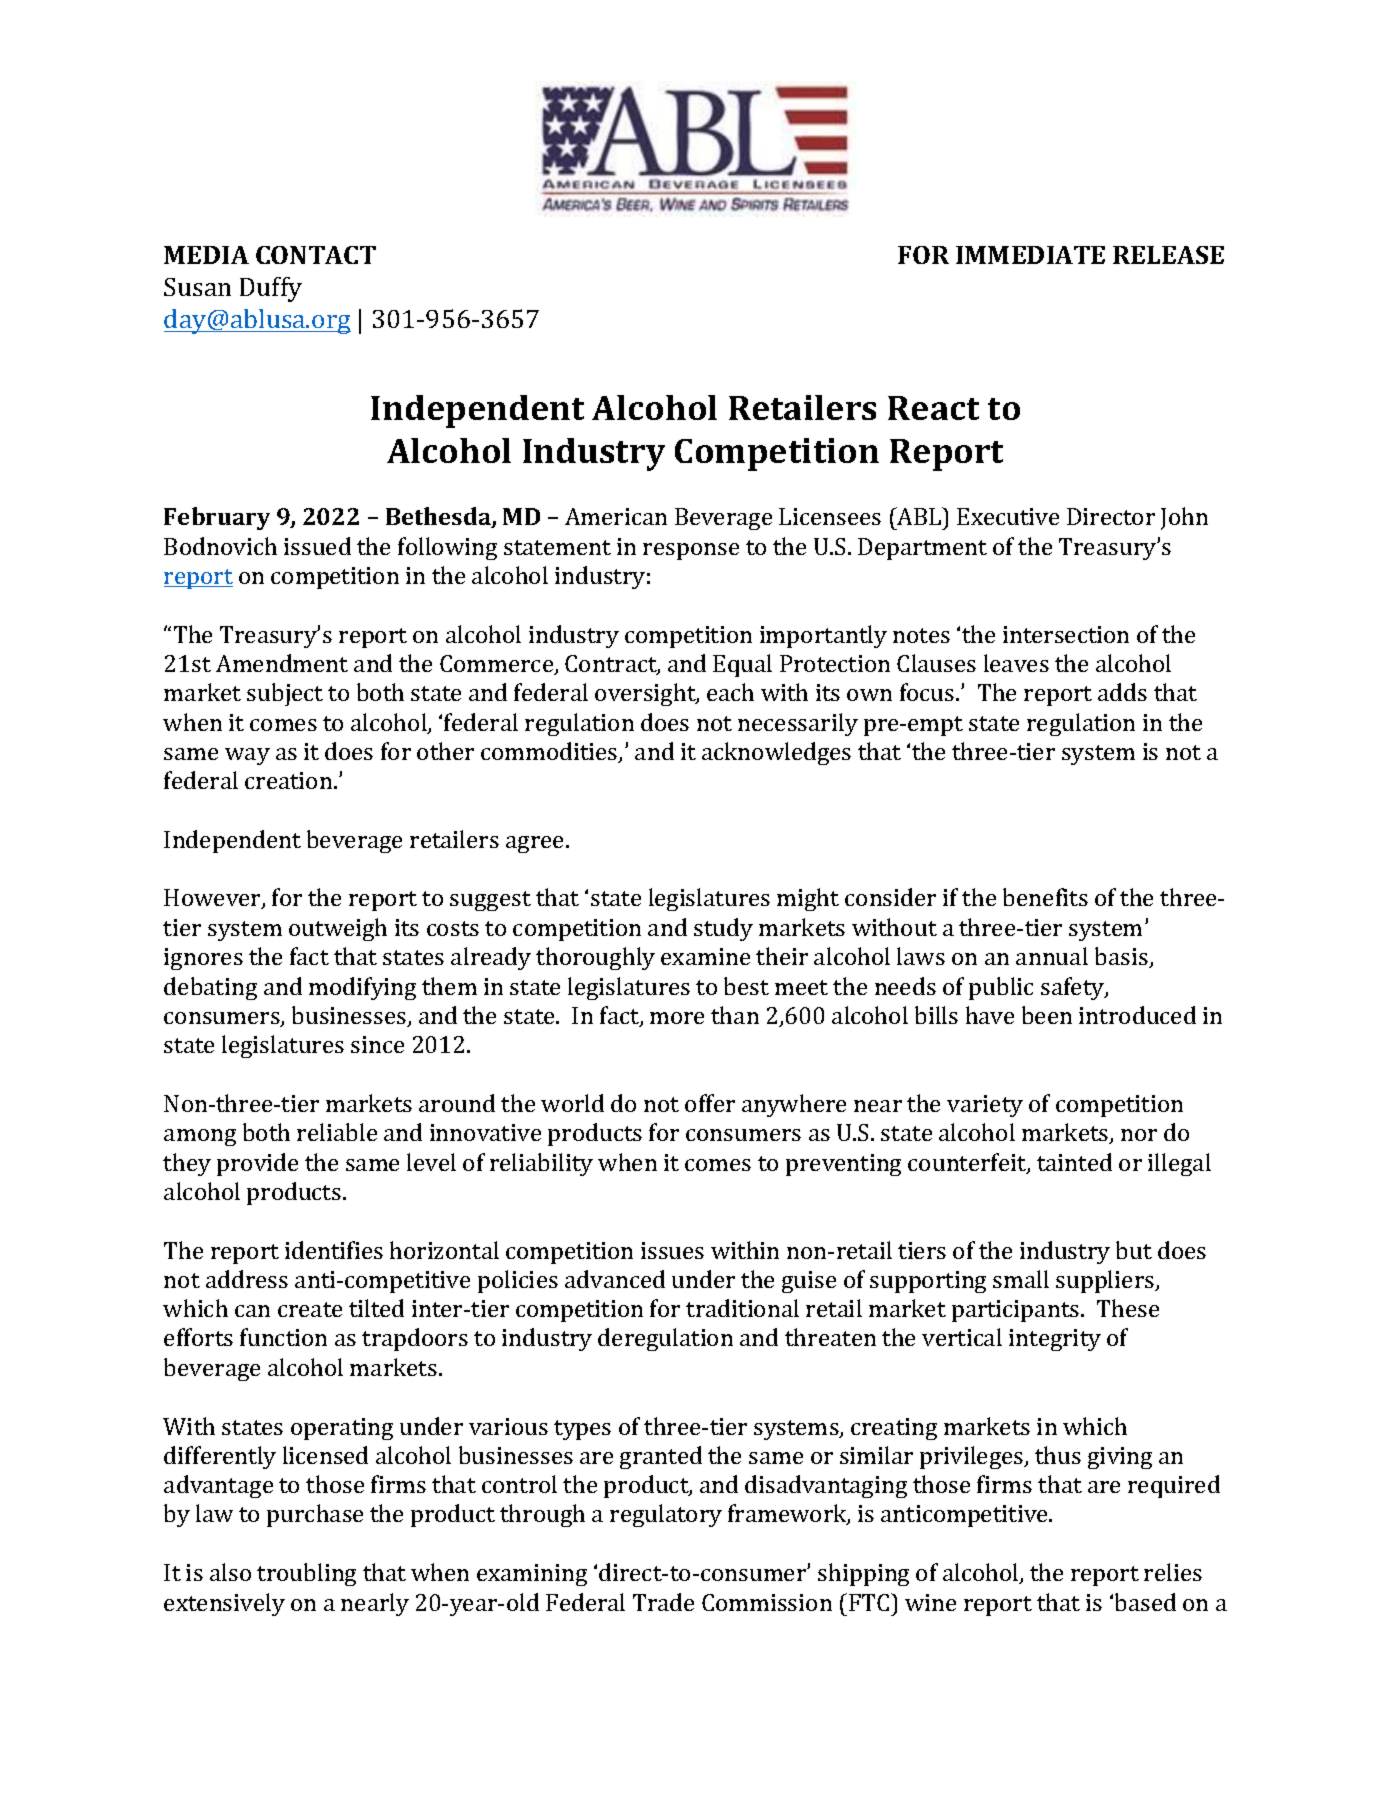 The height and width of the screenshot is (1801, 1392). What do you see at coordinates (663, 1602) in the screenshot?
I see `Trade` at bounding box center [663, 1602].
